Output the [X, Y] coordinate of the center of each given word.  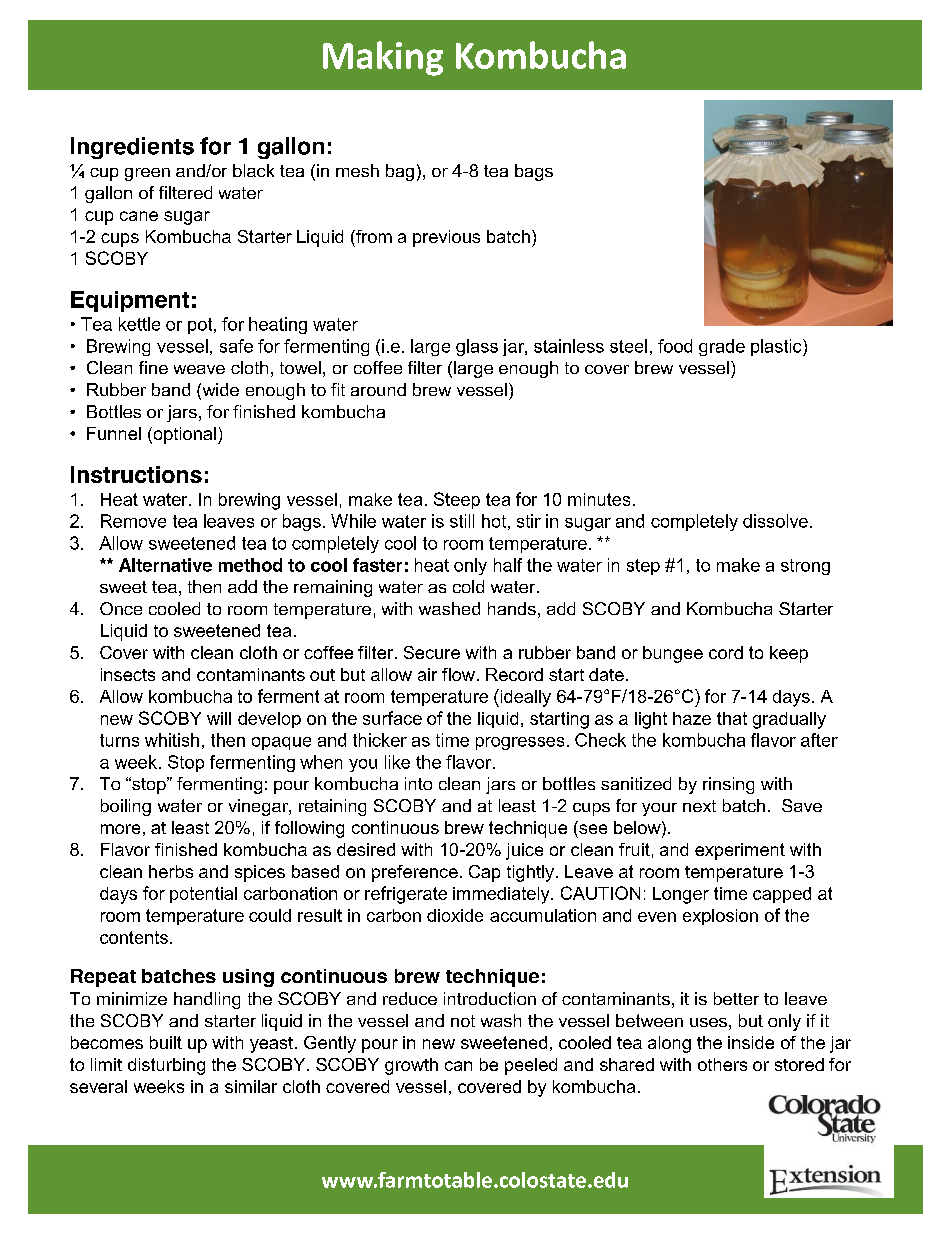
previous [446, 238]
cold [468, 586]
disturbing [166, 1066]
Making [383, 58]
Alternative [165, 565]
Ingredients [132, 148]
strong [805, 567]
